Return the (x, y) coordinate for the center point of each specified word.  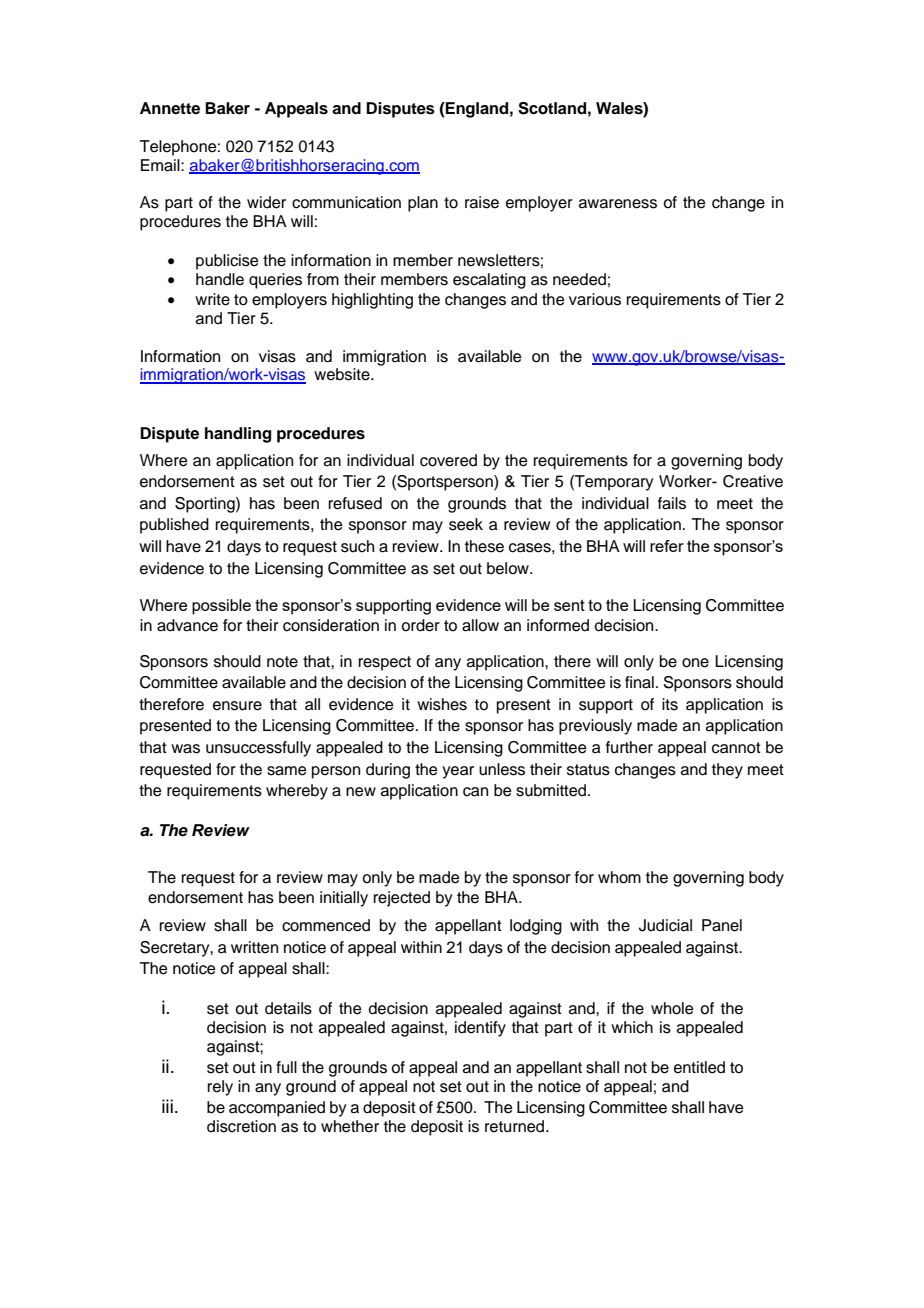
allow (480, 625)
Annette (170, 108)
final (639, 682)
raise (482, 202)
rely (220, 1088)
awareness (618, 204)
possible (221, 607)
